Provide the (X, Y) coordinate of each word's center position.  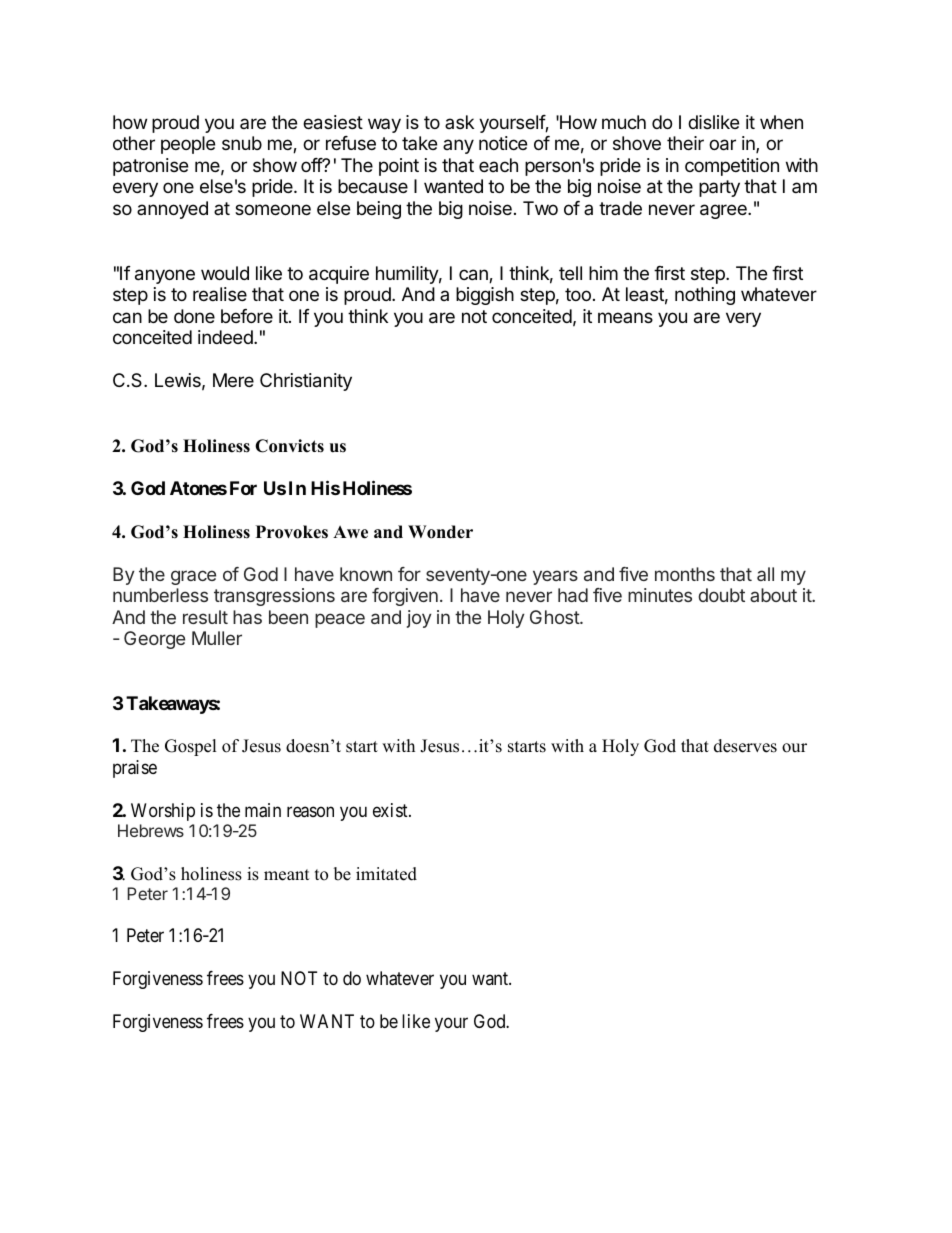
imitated (386, 874)
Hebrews (151, 830)
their (685, 143)
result (205, 617)
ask (459, 122)
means (625, 317)
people (188, 145)
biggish (485, 296)
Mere (233, 380)
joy (419, 619)
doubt (721, 595)
